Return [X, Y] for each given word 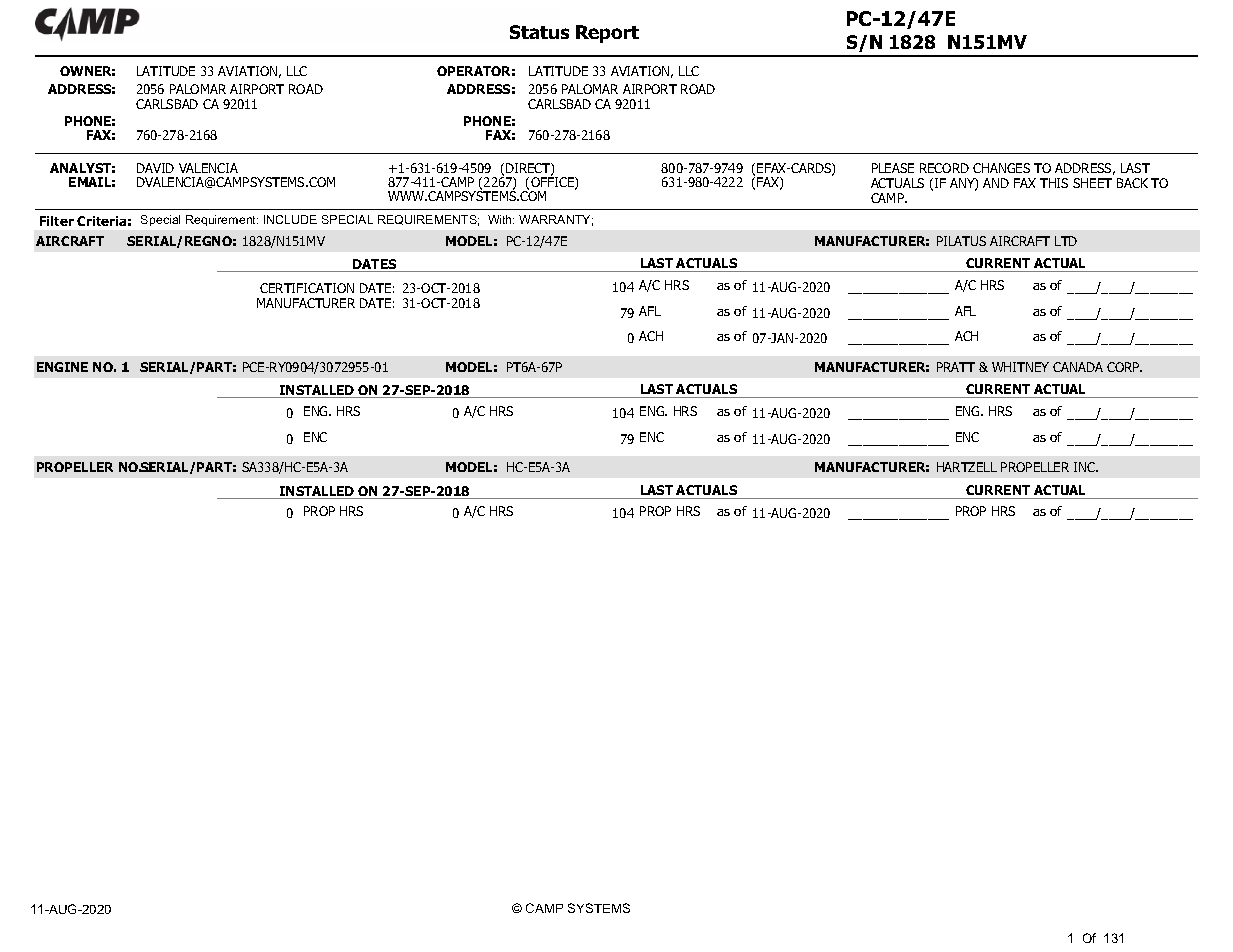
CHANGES [1001, 168]
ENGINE [62, 367]
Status [539, 32]
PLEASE [893, 168]
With [501, 219]
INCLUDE [290, 219]
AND [996, 183]
